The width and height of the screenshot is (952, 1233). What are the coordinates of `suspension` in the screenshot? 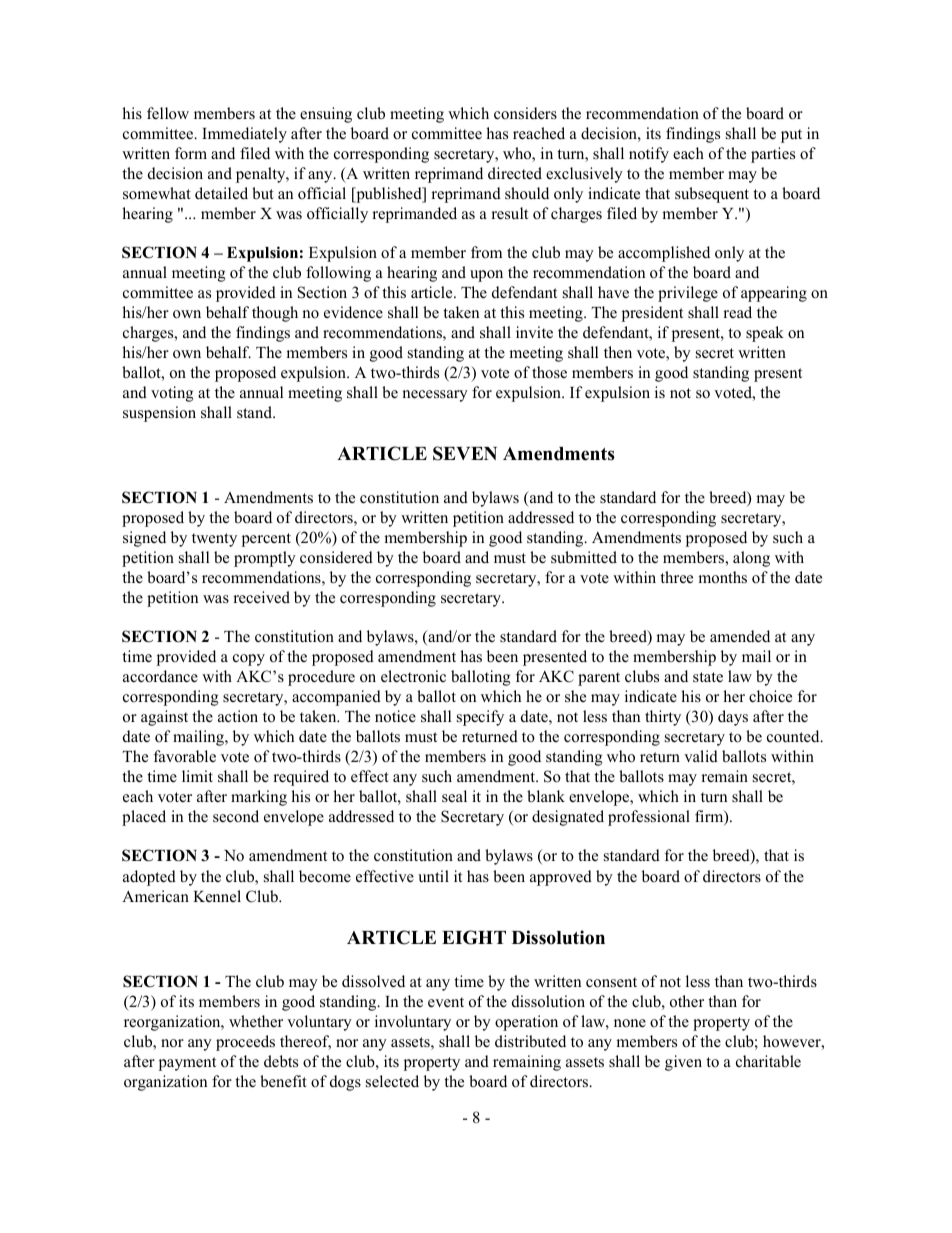 It's located at (159, 414).
